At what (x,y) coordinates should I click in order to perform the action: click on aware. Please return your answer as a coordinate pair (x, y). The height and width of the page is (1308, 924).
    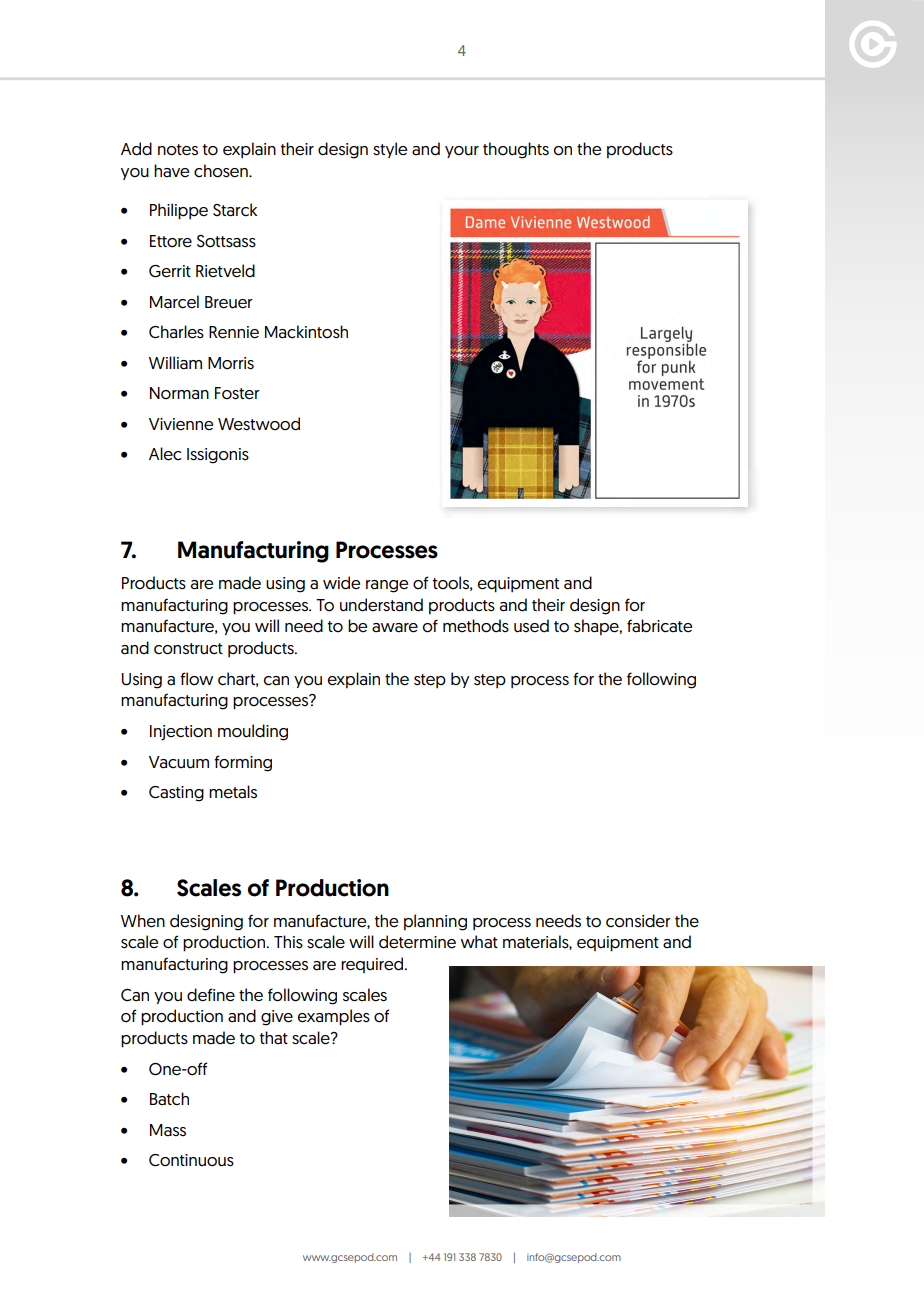
    Looking at the image, I should click on (395, 628).
